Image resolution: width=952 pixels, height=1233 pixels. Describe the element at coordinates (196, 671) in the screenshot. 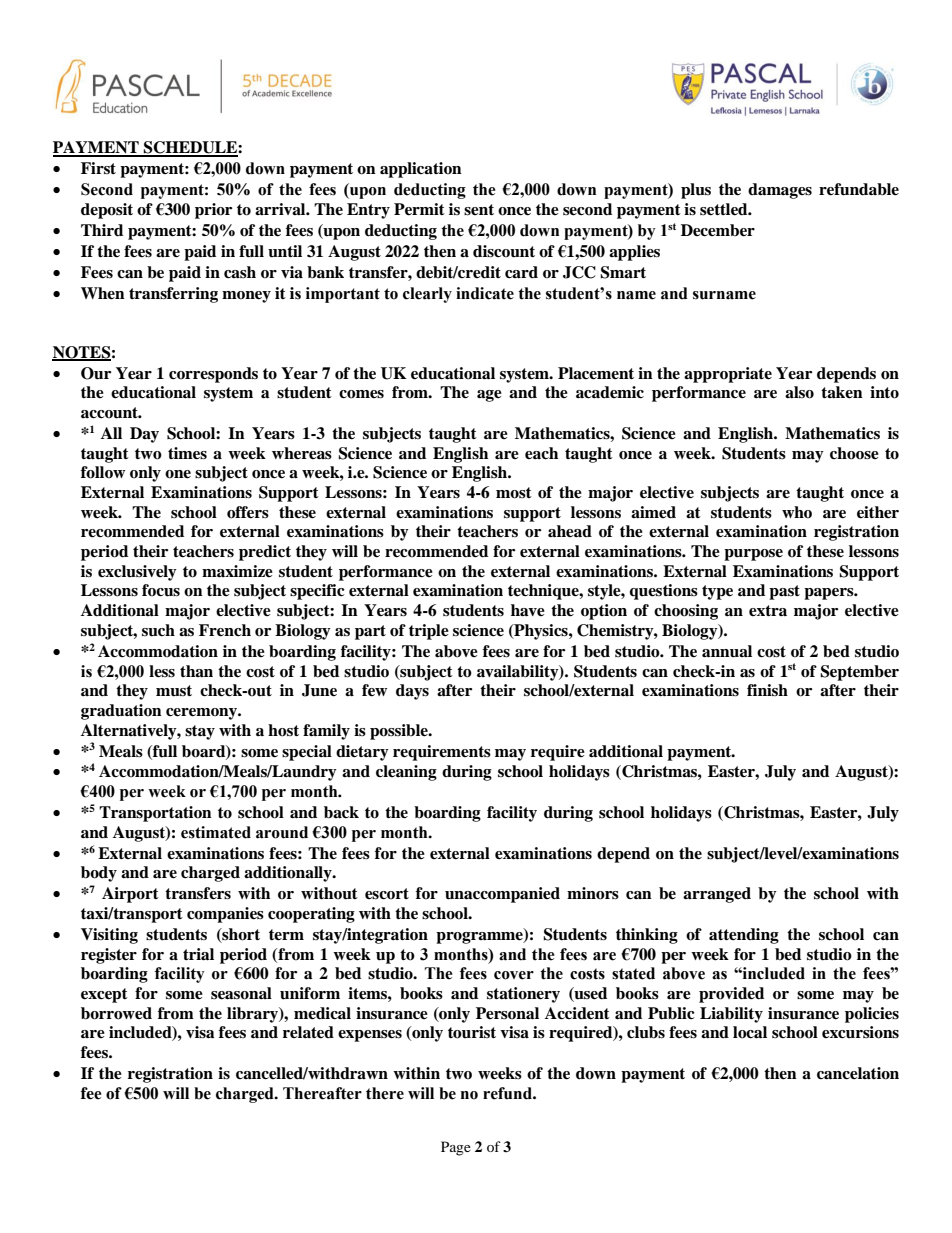

I see `than` at that location.
